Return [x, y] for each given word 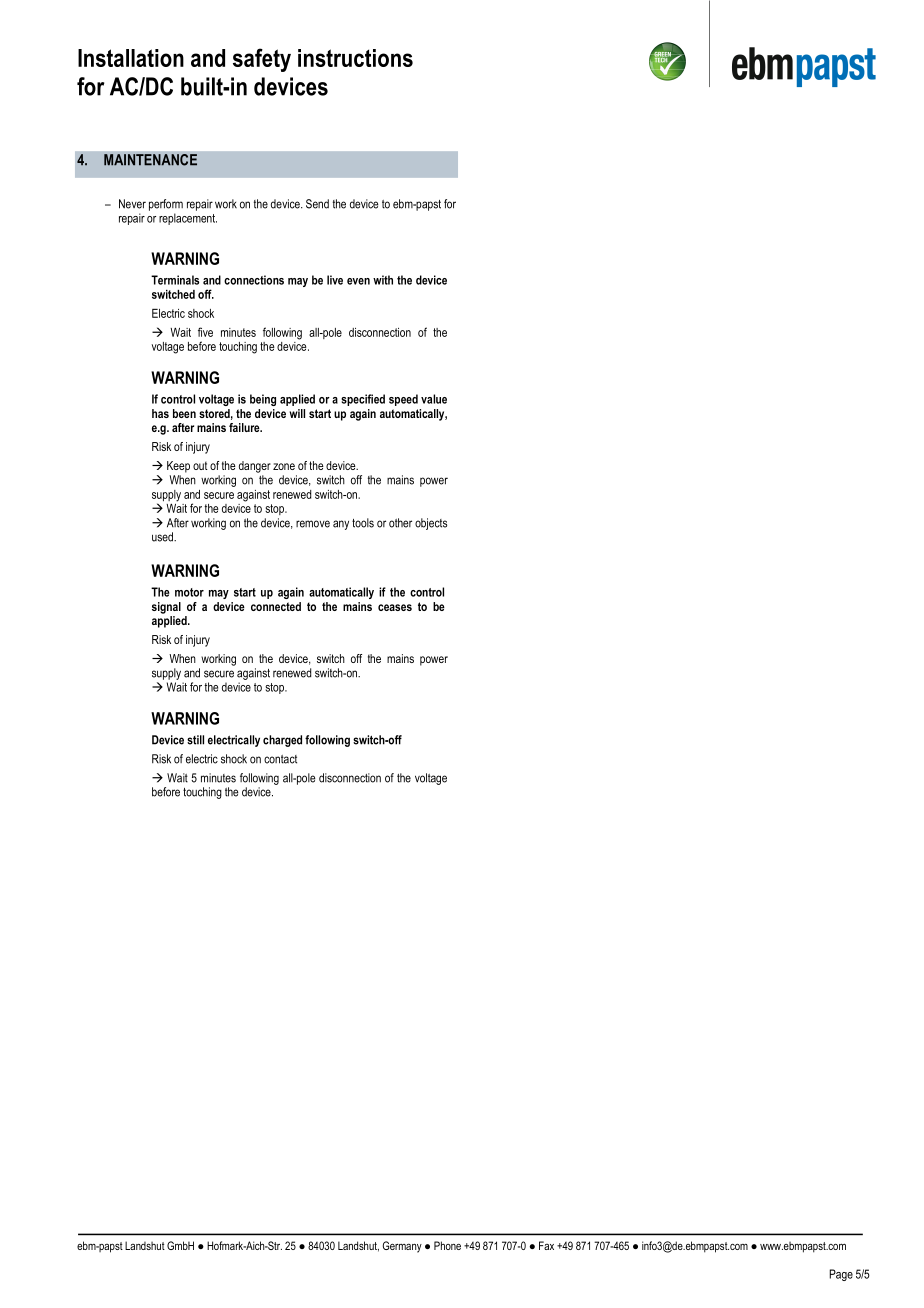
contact [280, 759]
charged [282, 741]
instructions [355, 58]
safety [262, 60]
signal [166, 608]
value [434, 399]
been [184, 413]
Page [841, 1275]
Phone [447, 1245]
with [383, 280]
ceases [395, 607]
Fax [546, 1245]
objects [431, 524]
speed [403, 400]
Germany [402, 1247]
